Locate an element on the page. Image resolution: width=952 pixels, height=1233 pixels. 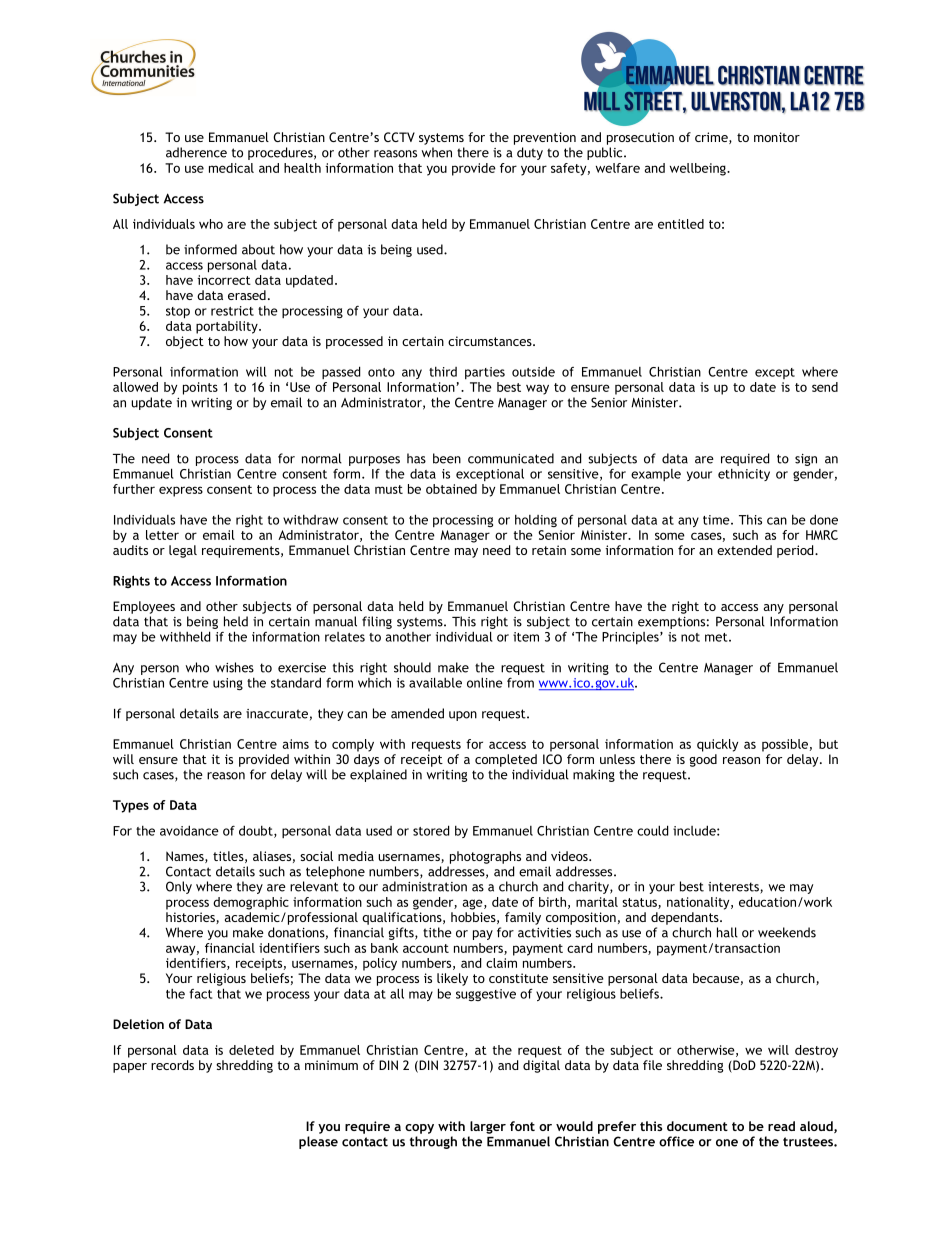
item is located at coordinates (526, 637).
